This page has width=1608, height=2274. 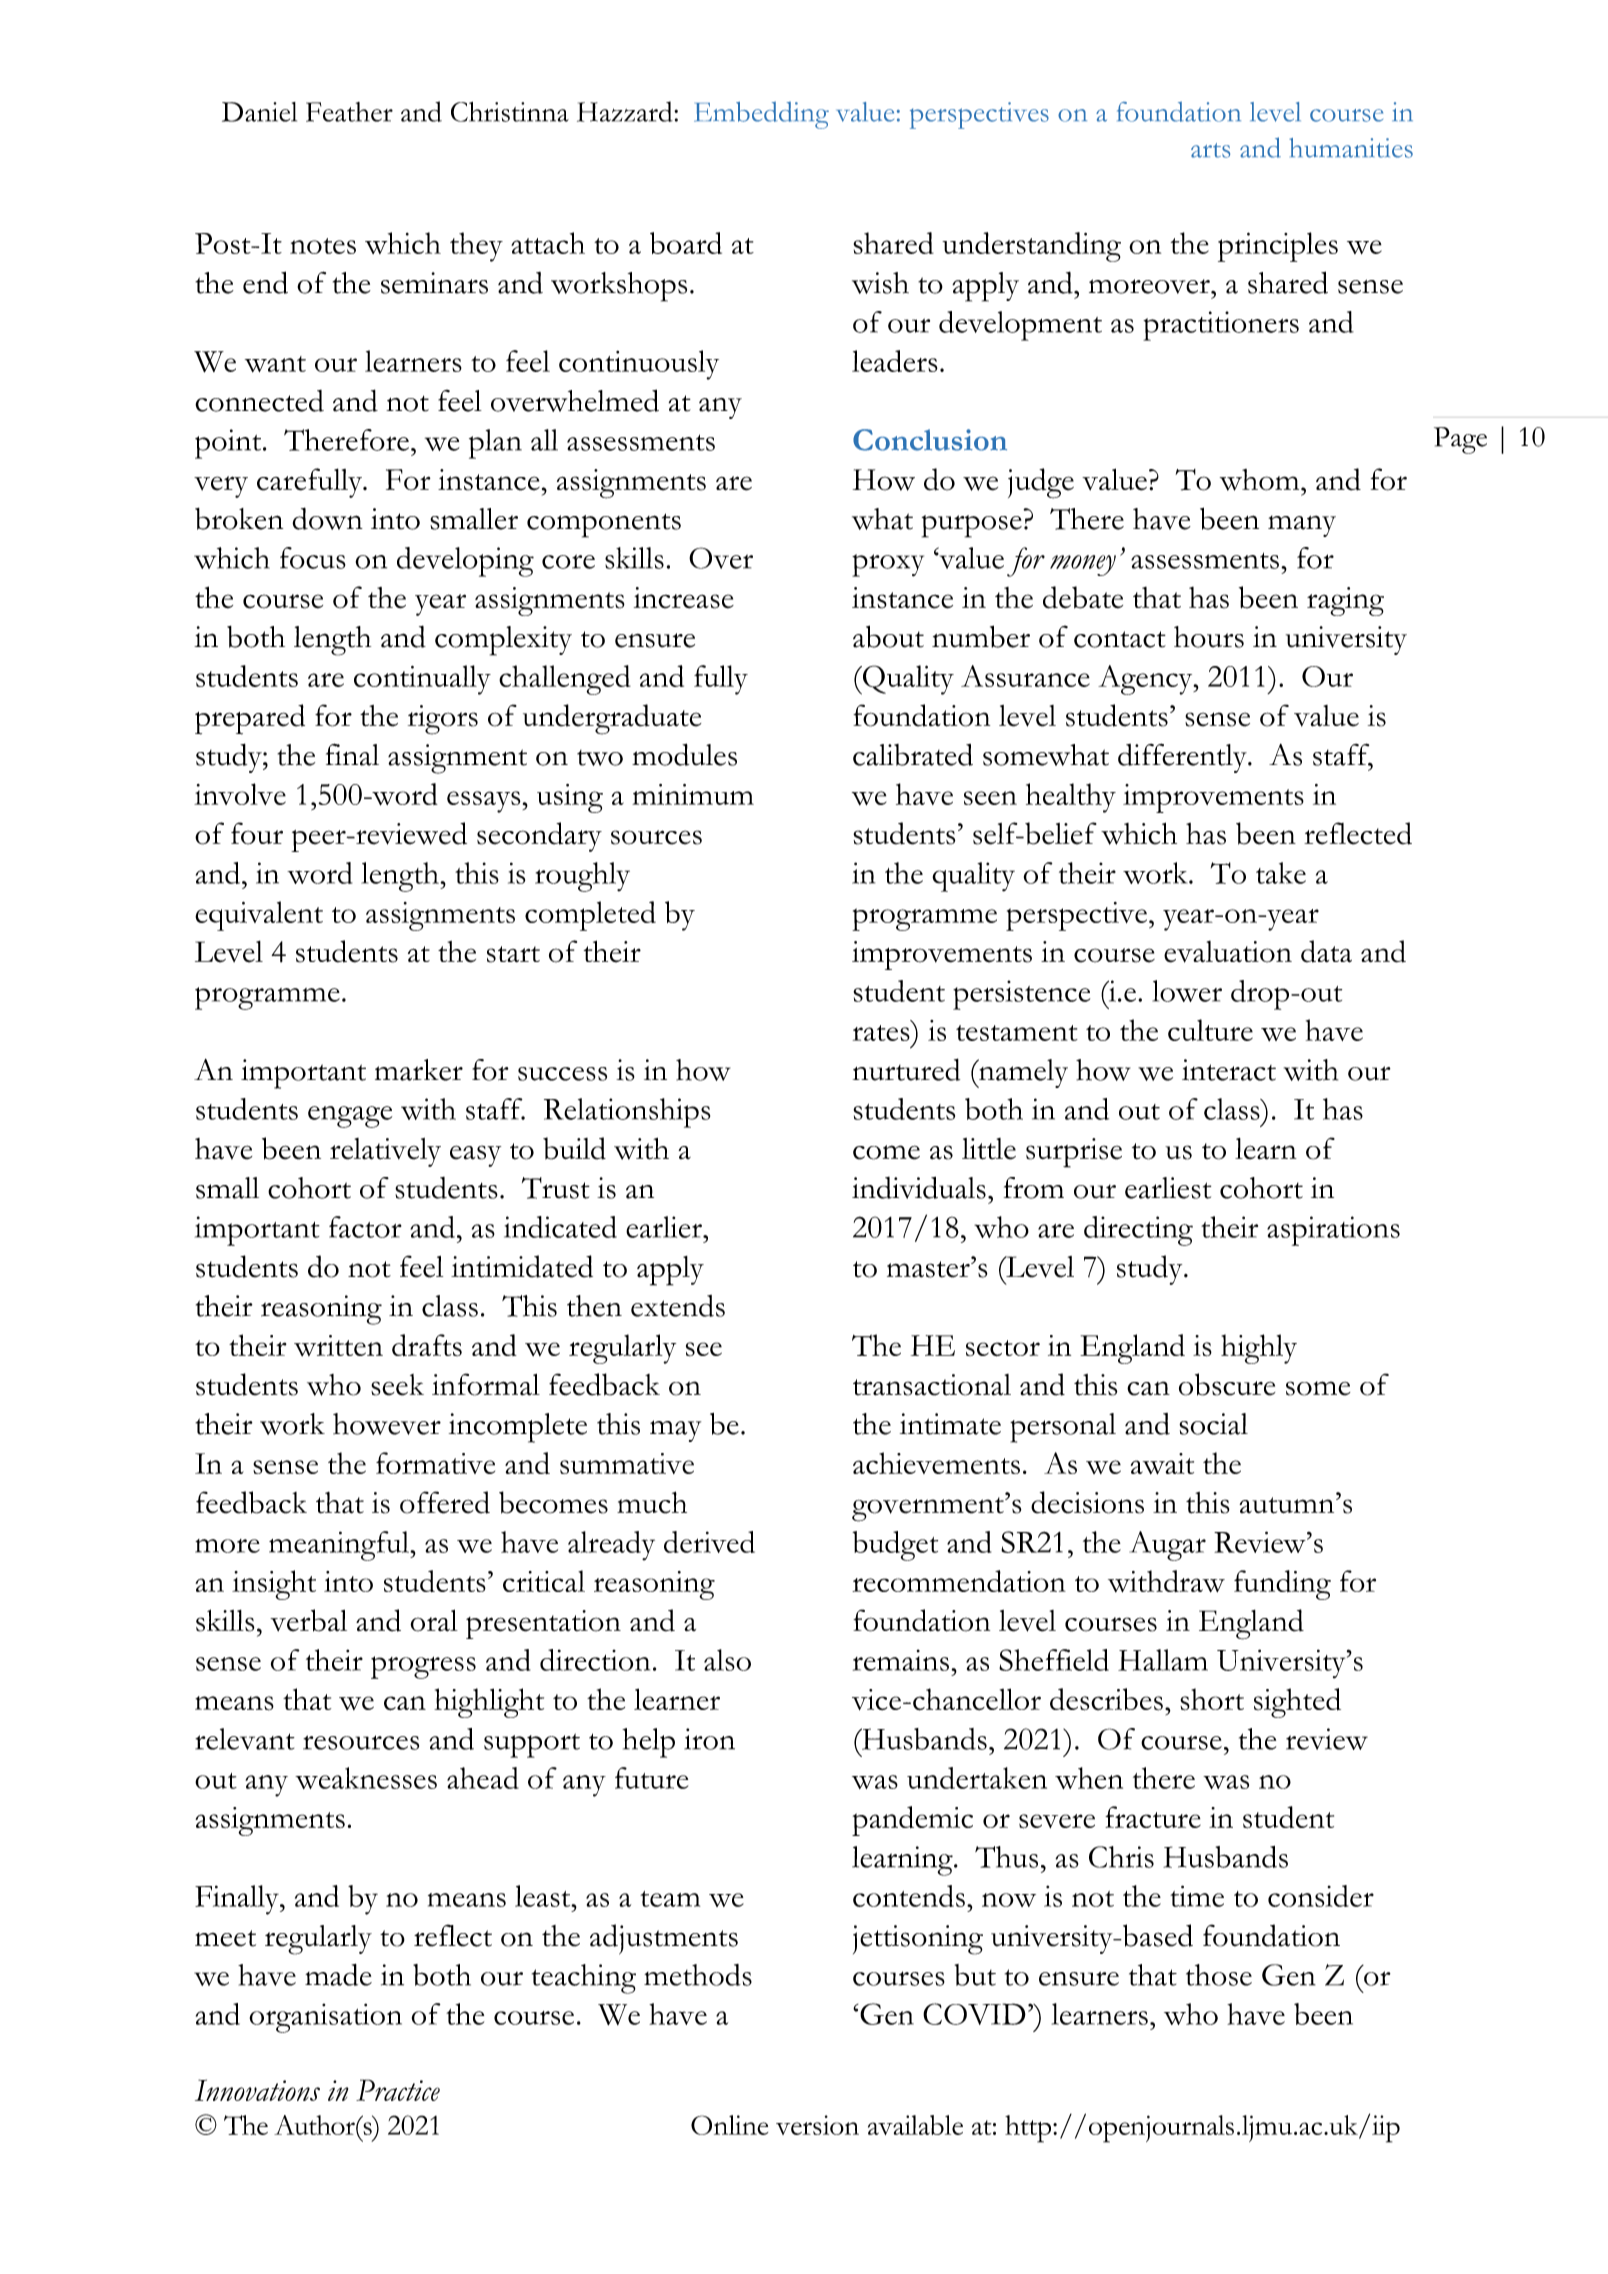 What do you see at coordinates (895, 1546) in the page?
I see `budget` at bounding box center [895, 1546].
